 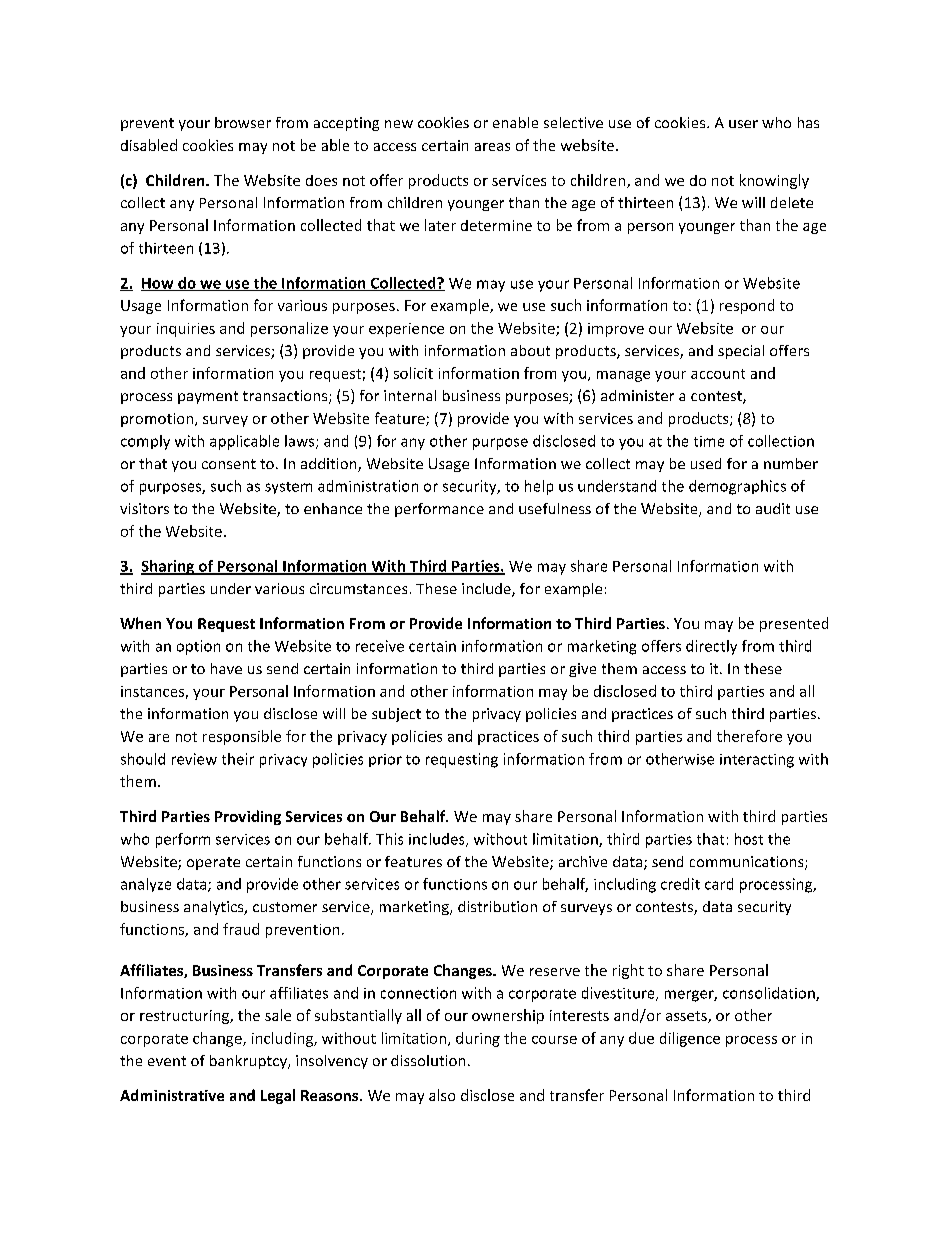 I want to click on interacting, so click(x=757, y=761).
